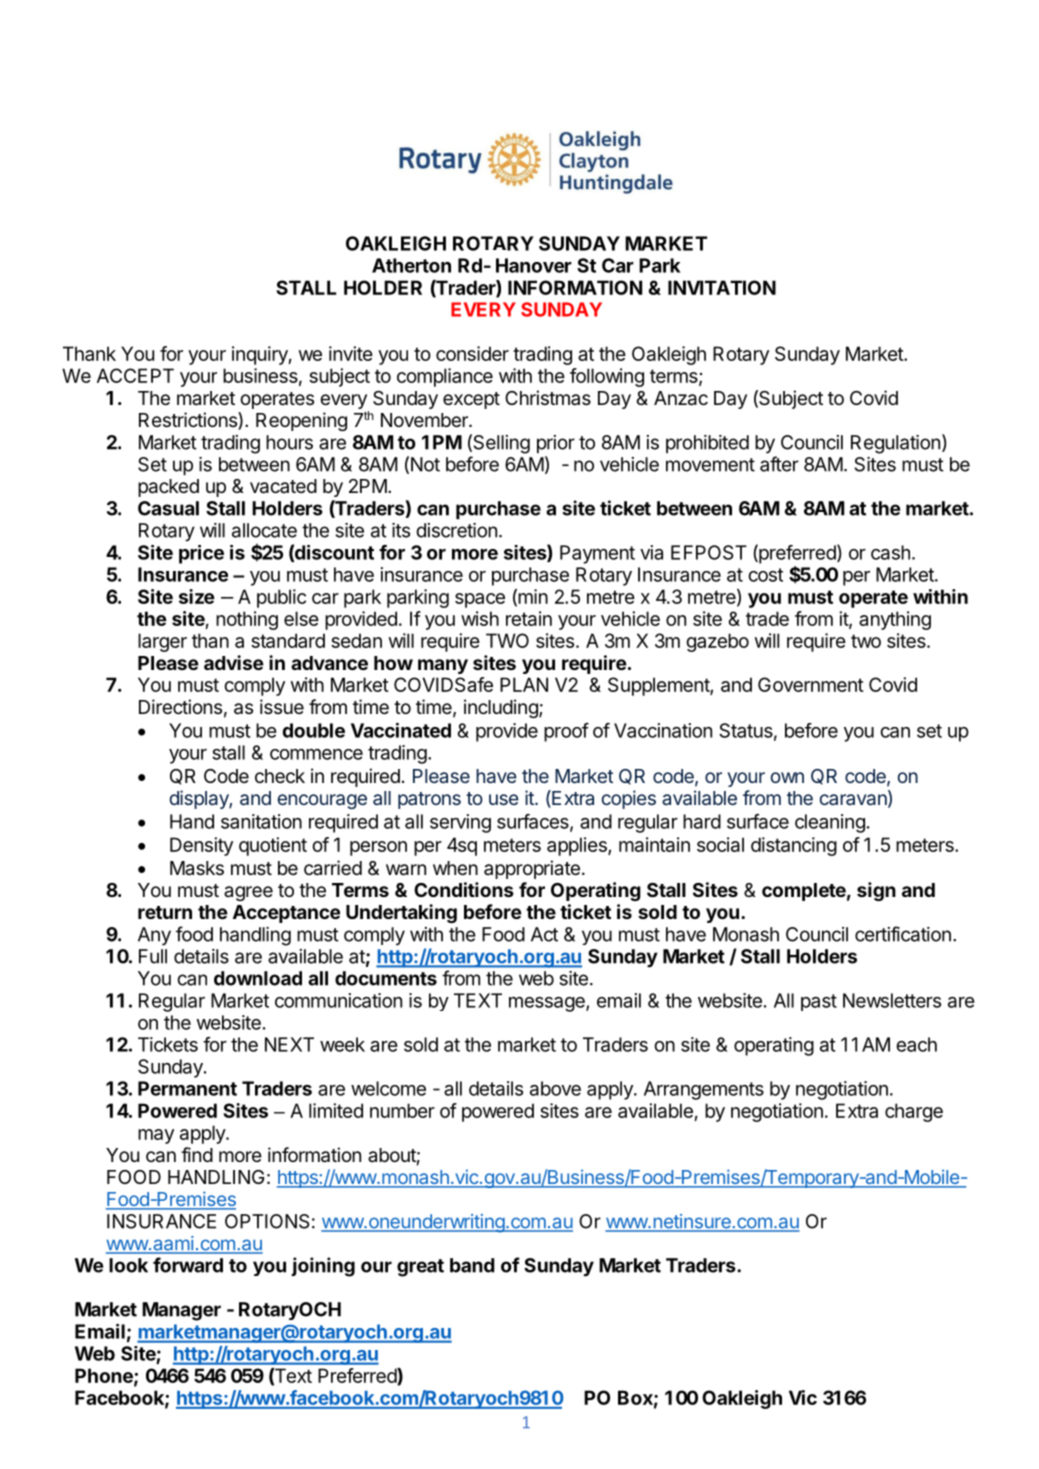 The width and height of the screenshot is (1039, 1469). Describe the element at coordinates (456, 530) in the screenshot. I see `discretion` at that location.
